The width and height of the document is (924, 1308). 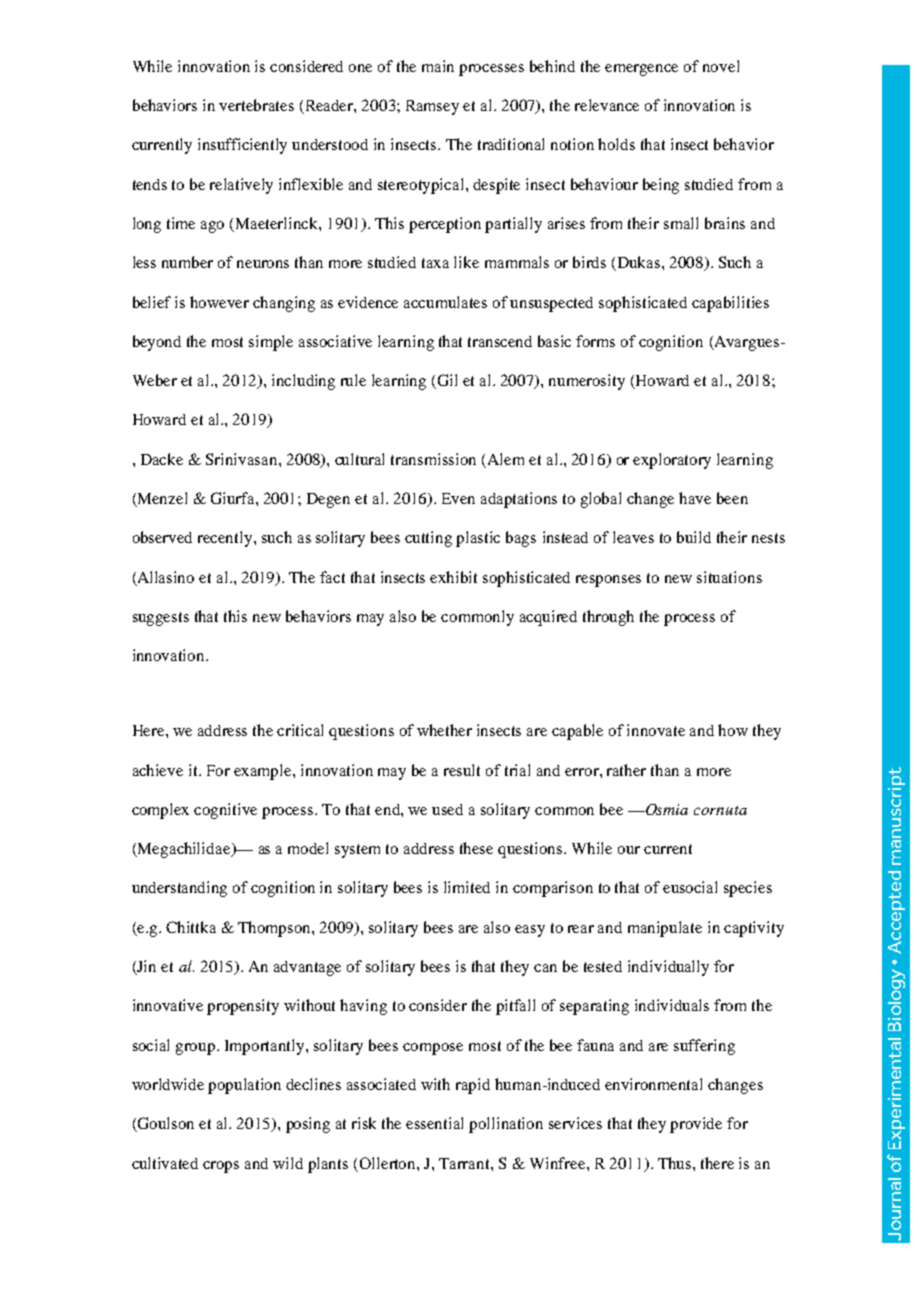 I want to click on vertebrates, so click(x=256, y=105).
